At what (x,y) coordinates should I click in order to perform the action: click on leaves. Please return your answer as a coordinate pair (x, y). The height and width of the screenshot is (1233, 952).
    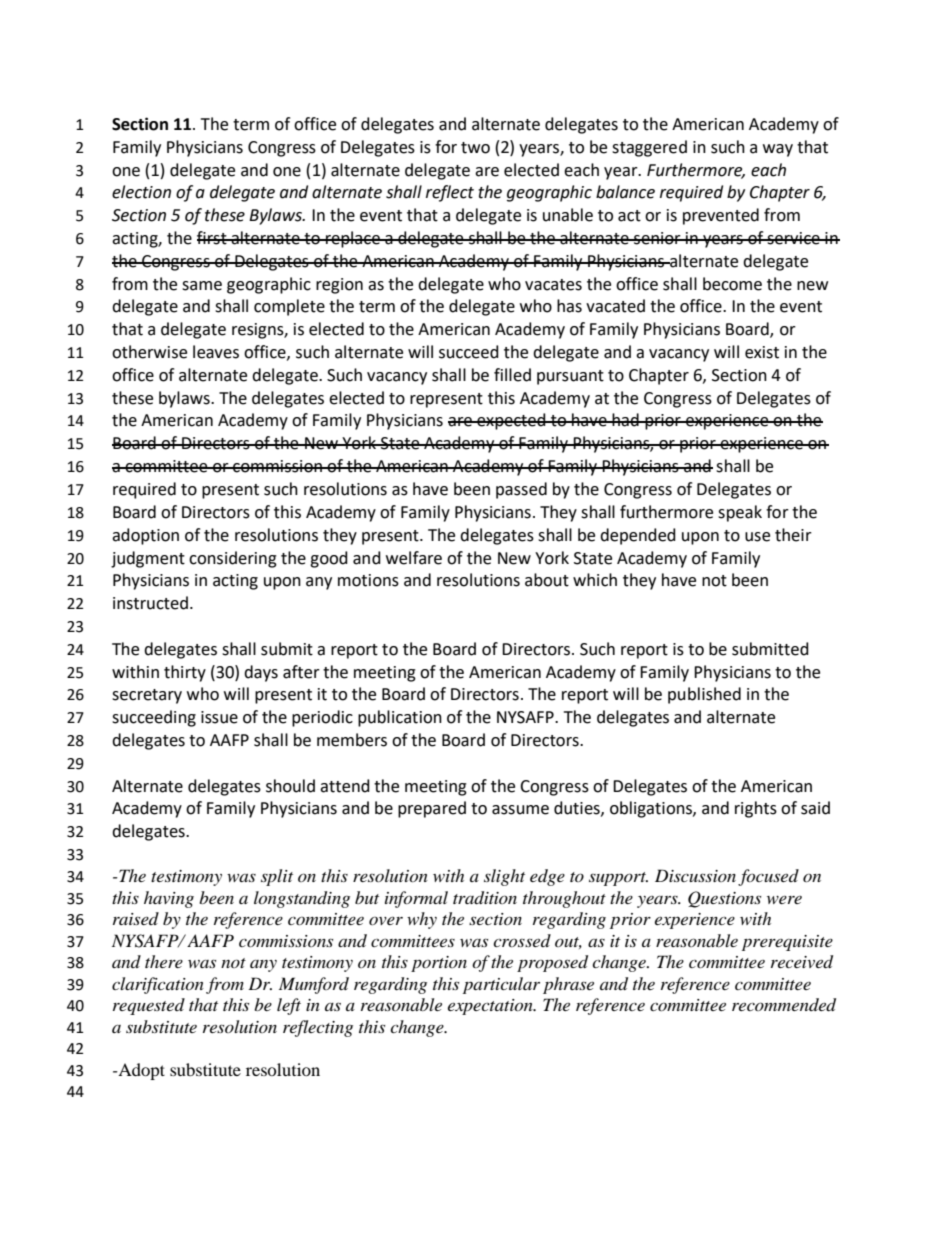
    Looking at the image, I should click on (216, 352).
